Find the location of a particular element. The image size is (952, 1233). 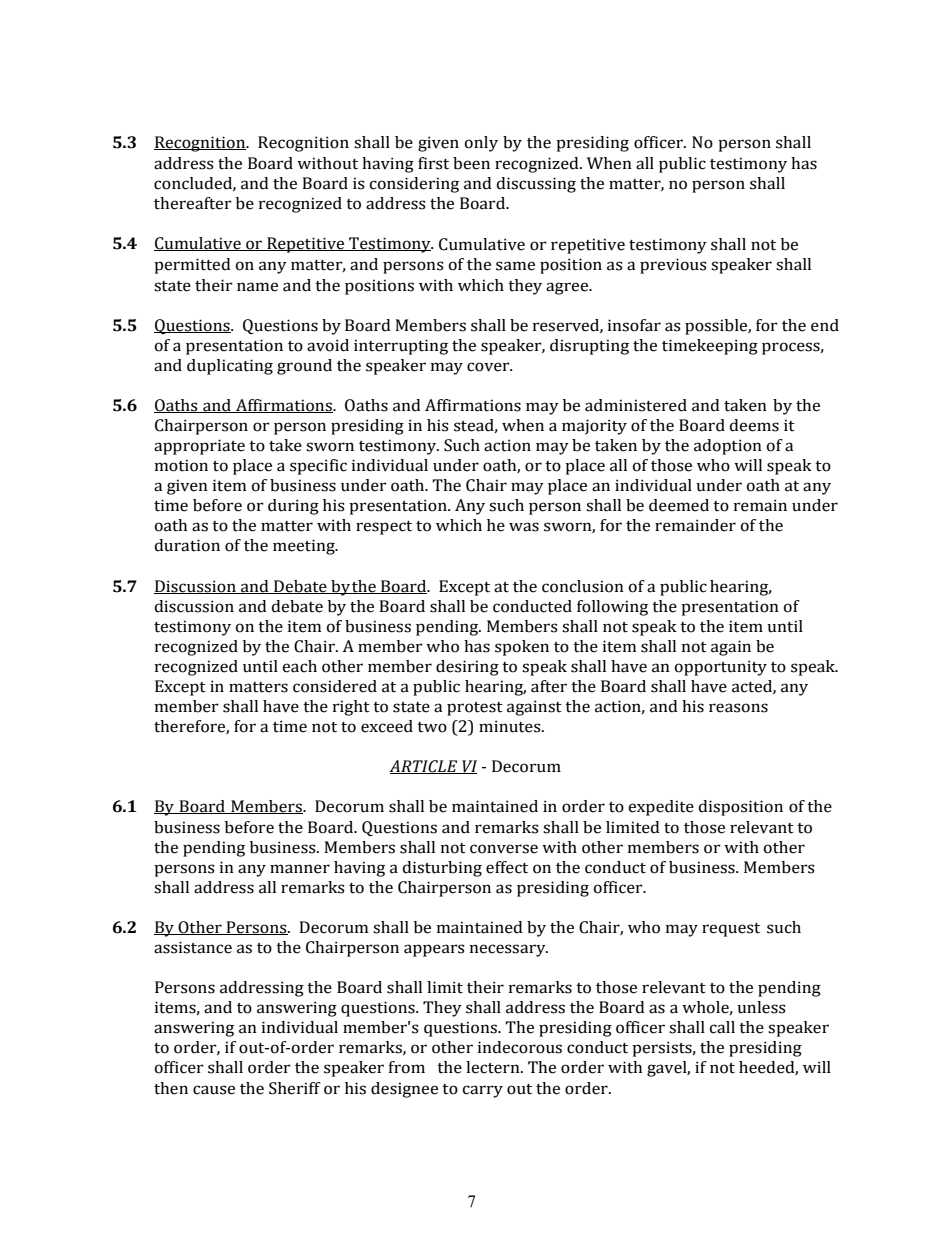

been is located at coordinates (471, 163).
